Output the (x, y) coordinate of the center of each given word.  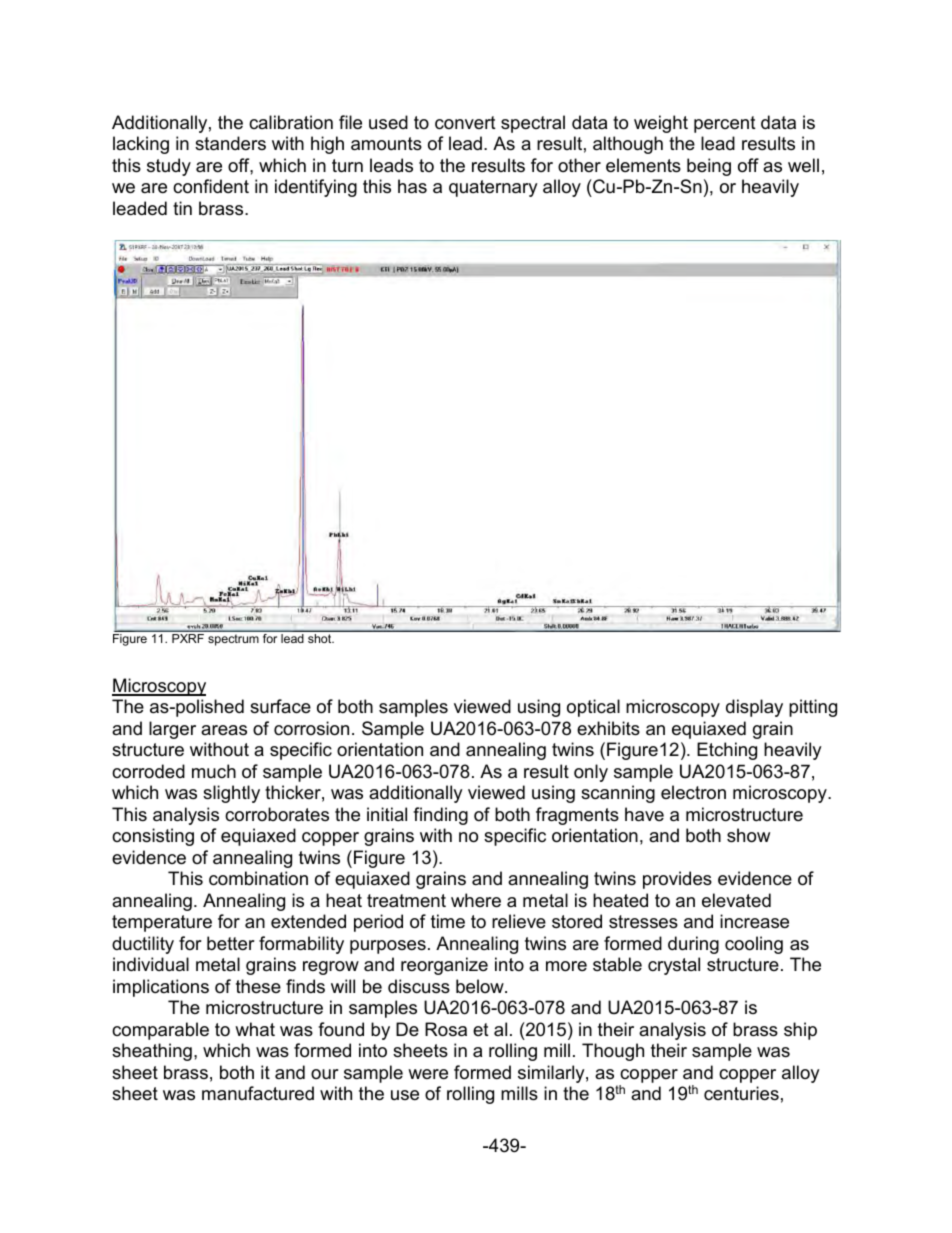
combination (258, 878)
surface (280, 706)
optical (593, 708)
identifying (316, 188)
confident (211, 186)
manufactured (258, 1093)
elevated (736, 900)
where (476, 900)
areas (224, 730)
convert (465, 123)
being (709, 167)
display (754, 708)
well (803, 165)
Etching (727, 751)
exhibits (608, 728)
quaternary (493, 188)
